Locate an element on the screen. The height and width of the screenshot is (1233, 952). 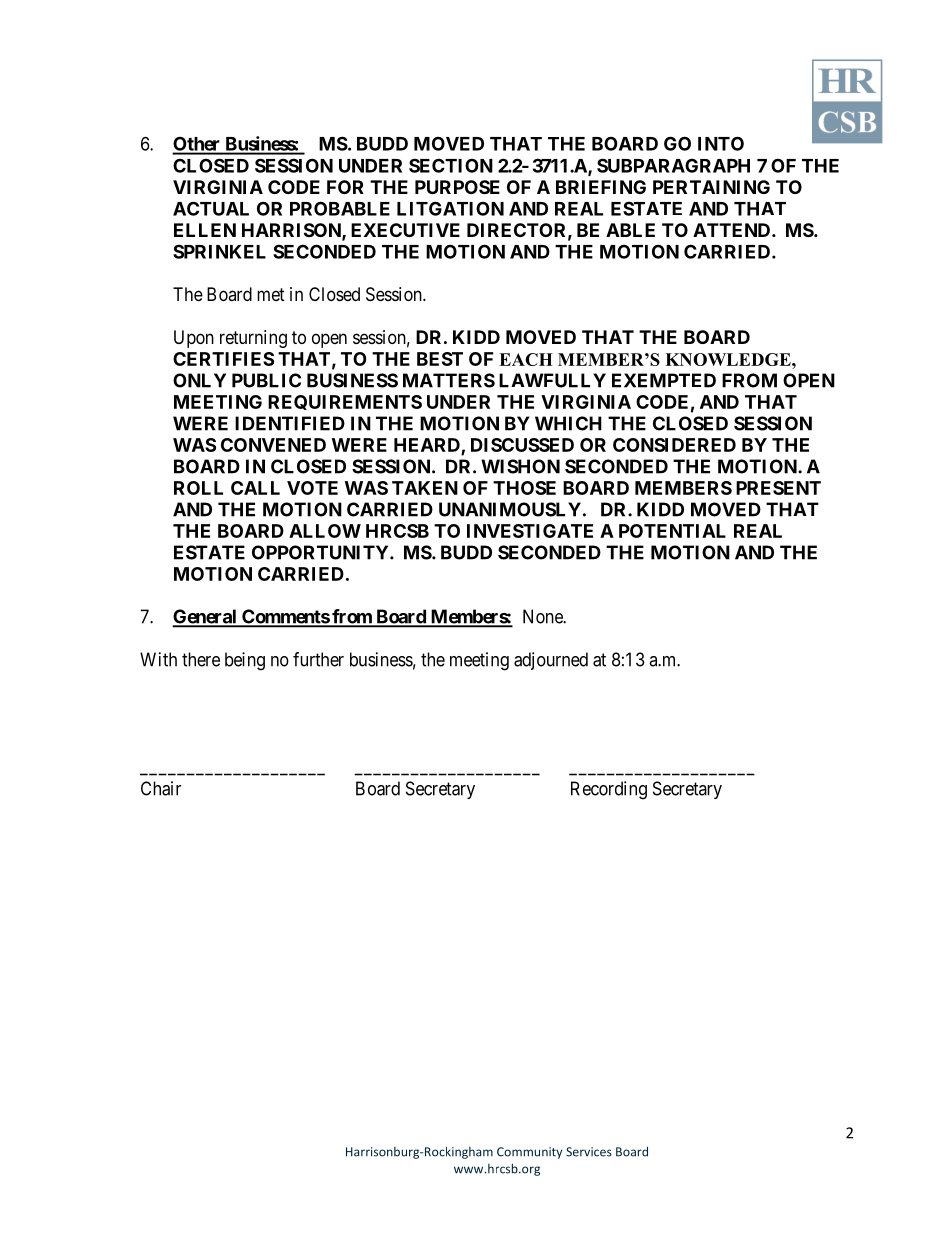
being is located at coordinates (245, 661).
